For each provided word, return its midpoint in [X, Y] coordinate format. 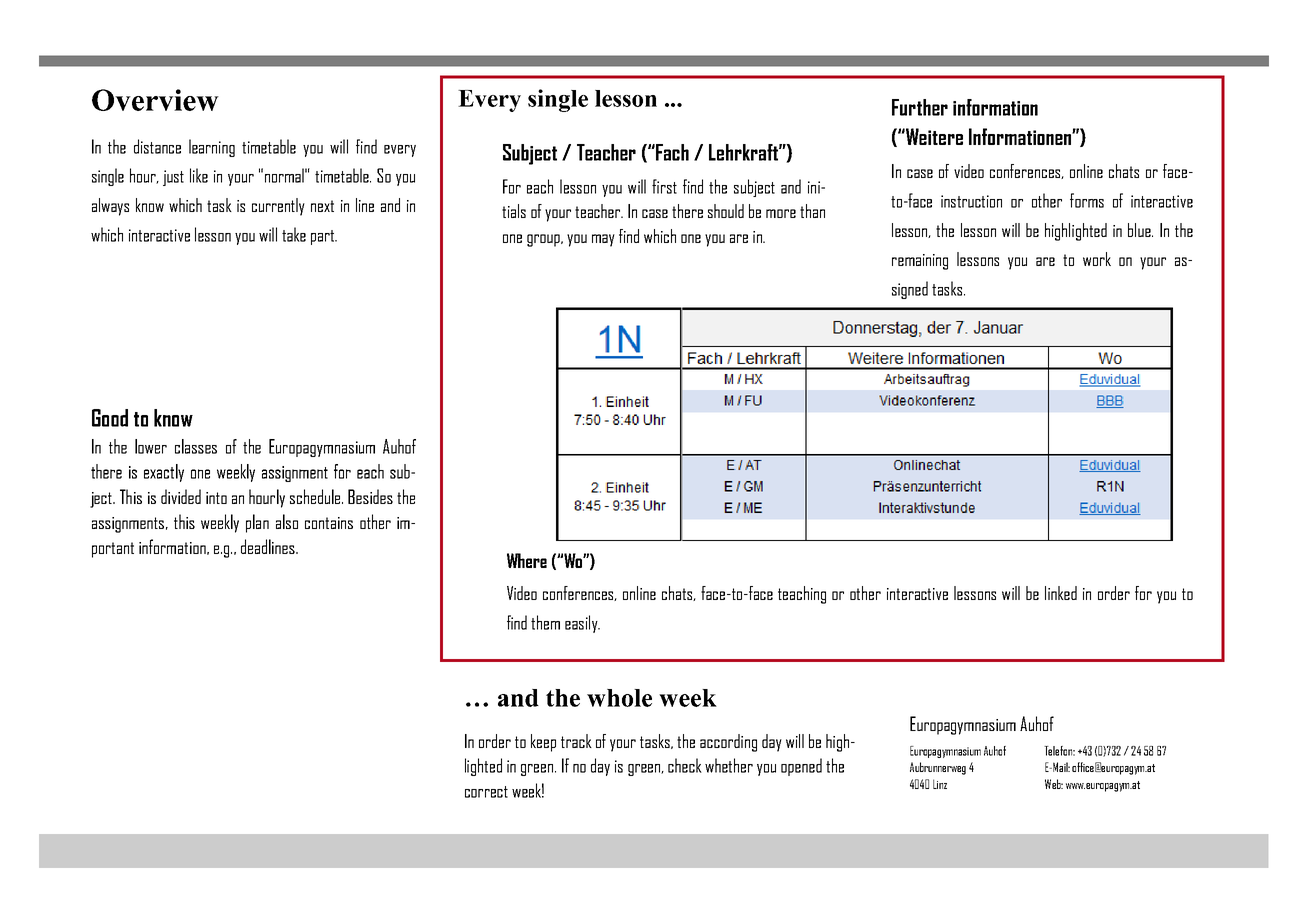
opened [801, 767]
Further [920, 107]
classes [196, 446]
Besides [370, 496]
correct [486, 792]
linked [1061, 593]
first [664, 186]
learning [212, 148]
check [685, 765]
